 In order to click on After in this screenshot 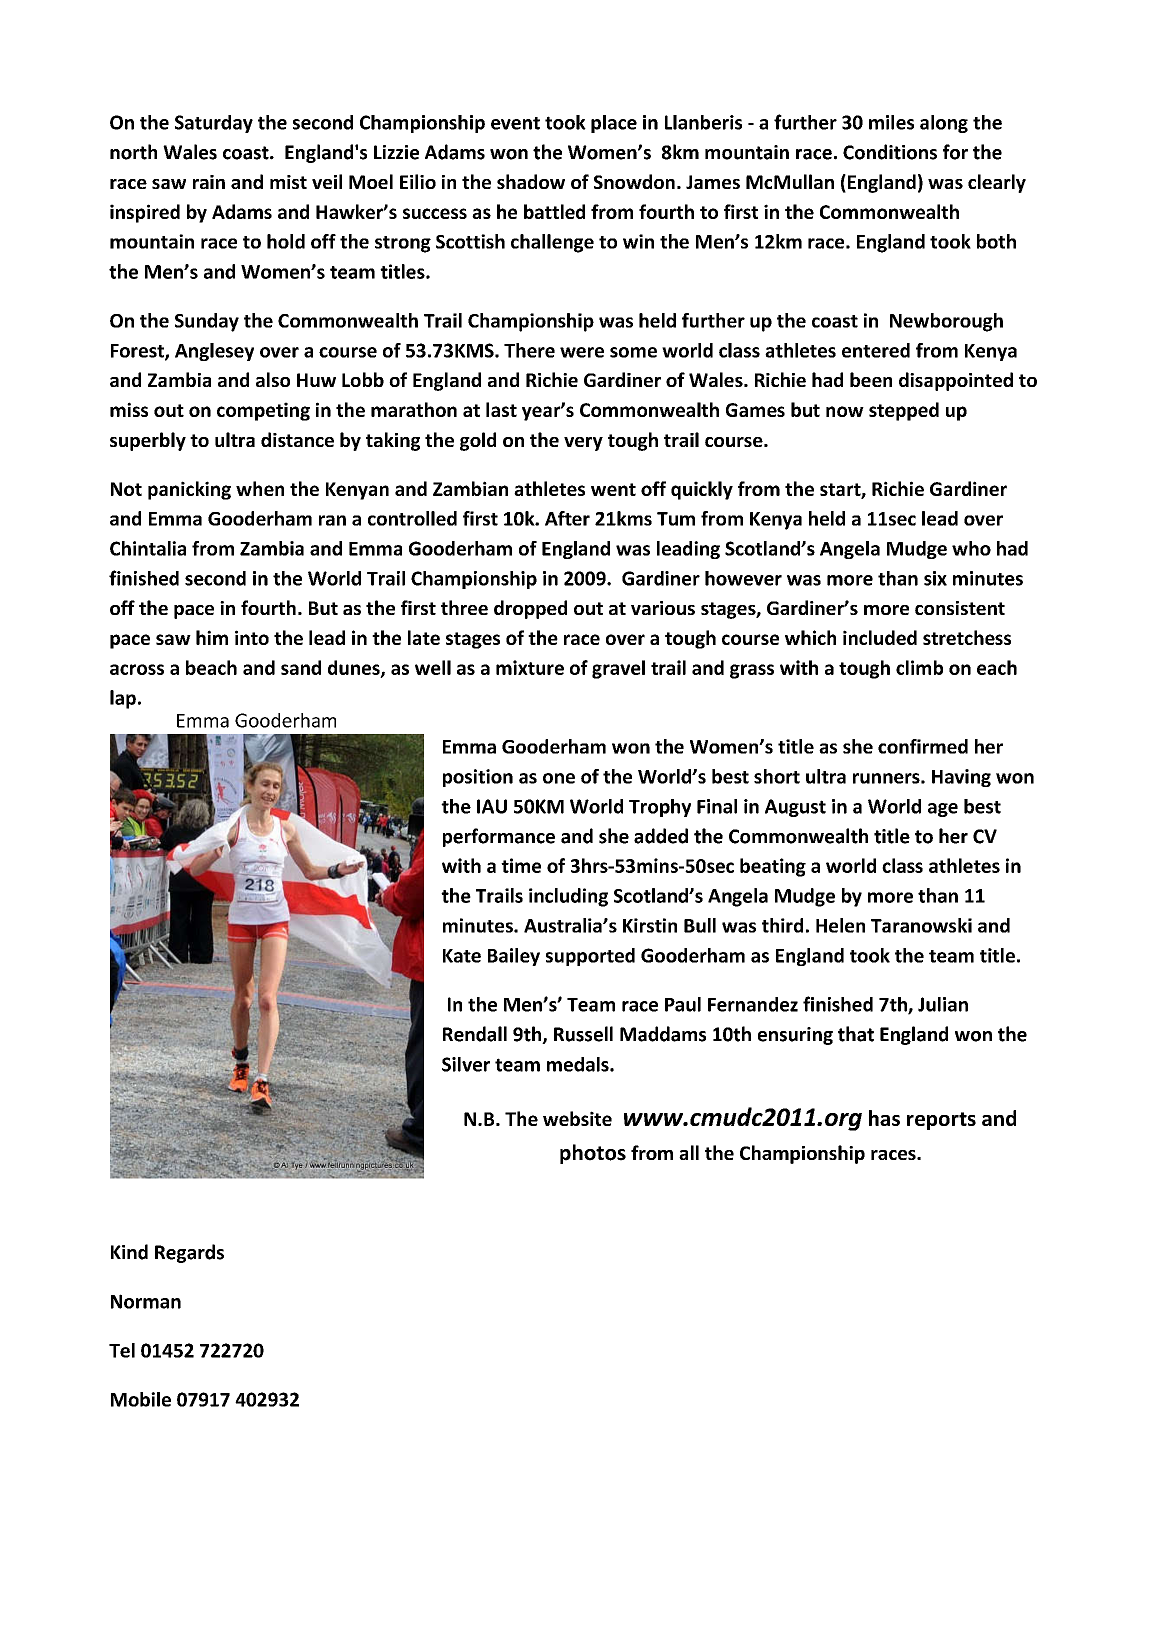, I will do `click(567, 518)`.
